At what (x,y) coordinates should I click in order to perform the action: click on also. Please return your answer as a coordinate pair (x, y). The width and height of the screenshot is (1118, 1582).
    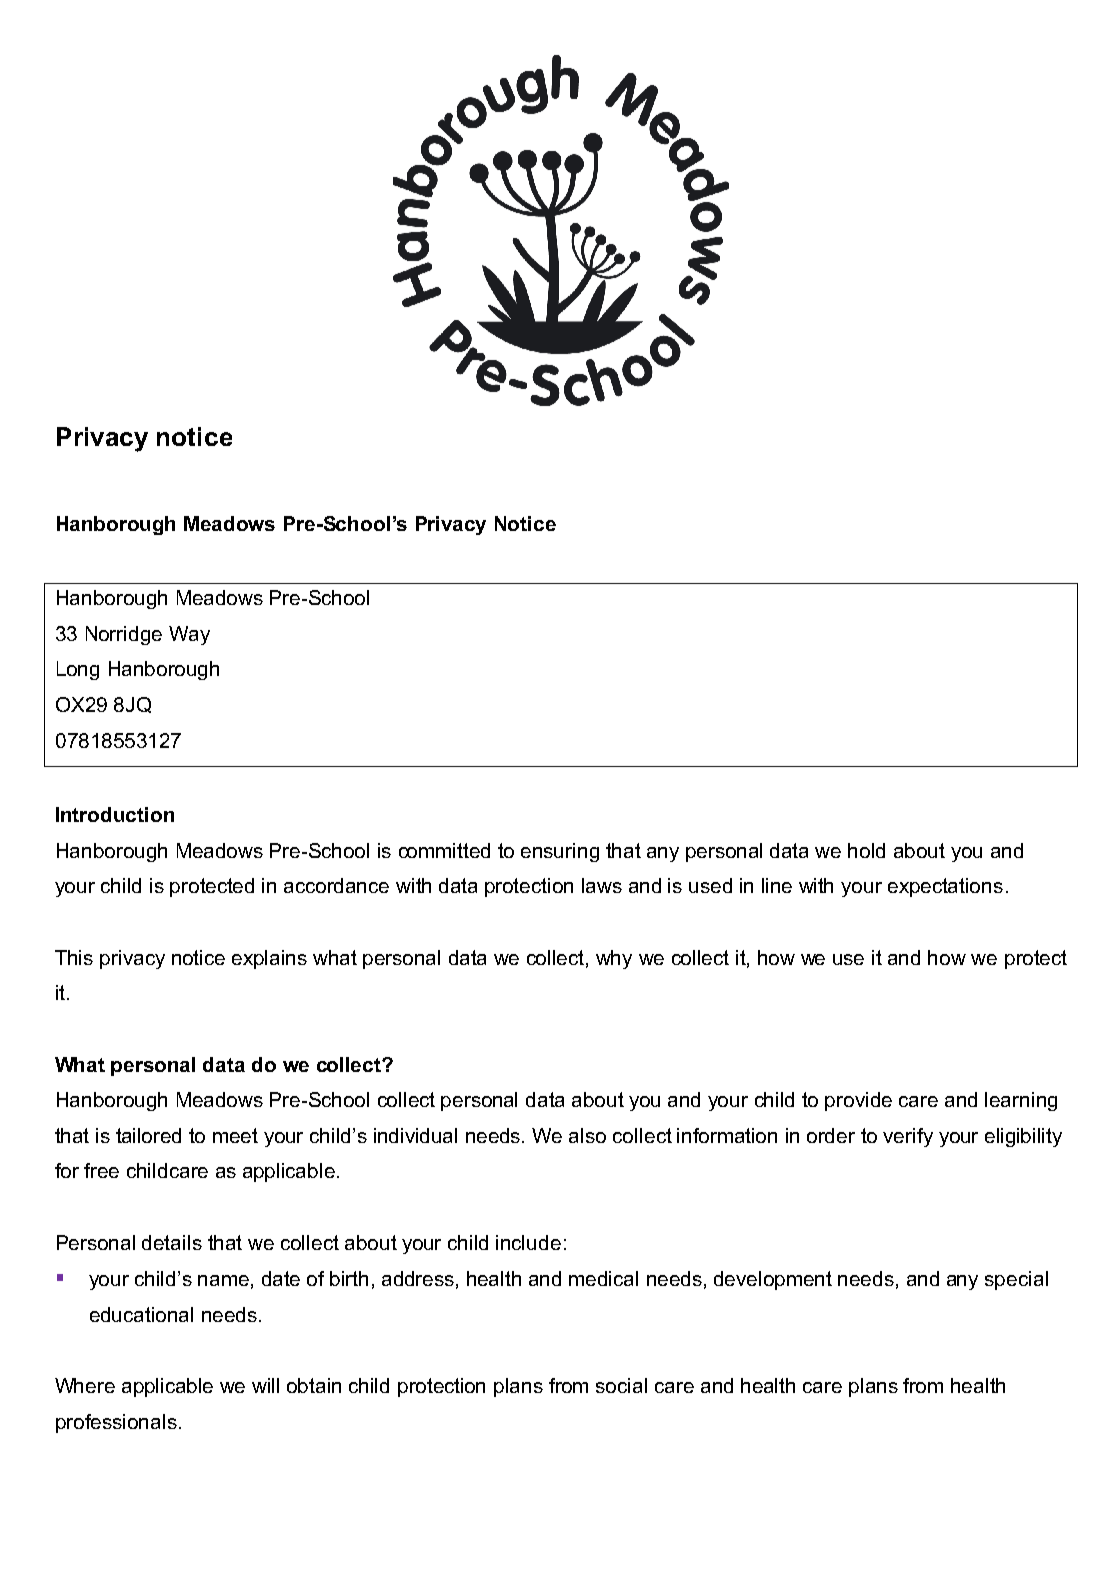
    Looking at the image, I should click on (587, 1135).
